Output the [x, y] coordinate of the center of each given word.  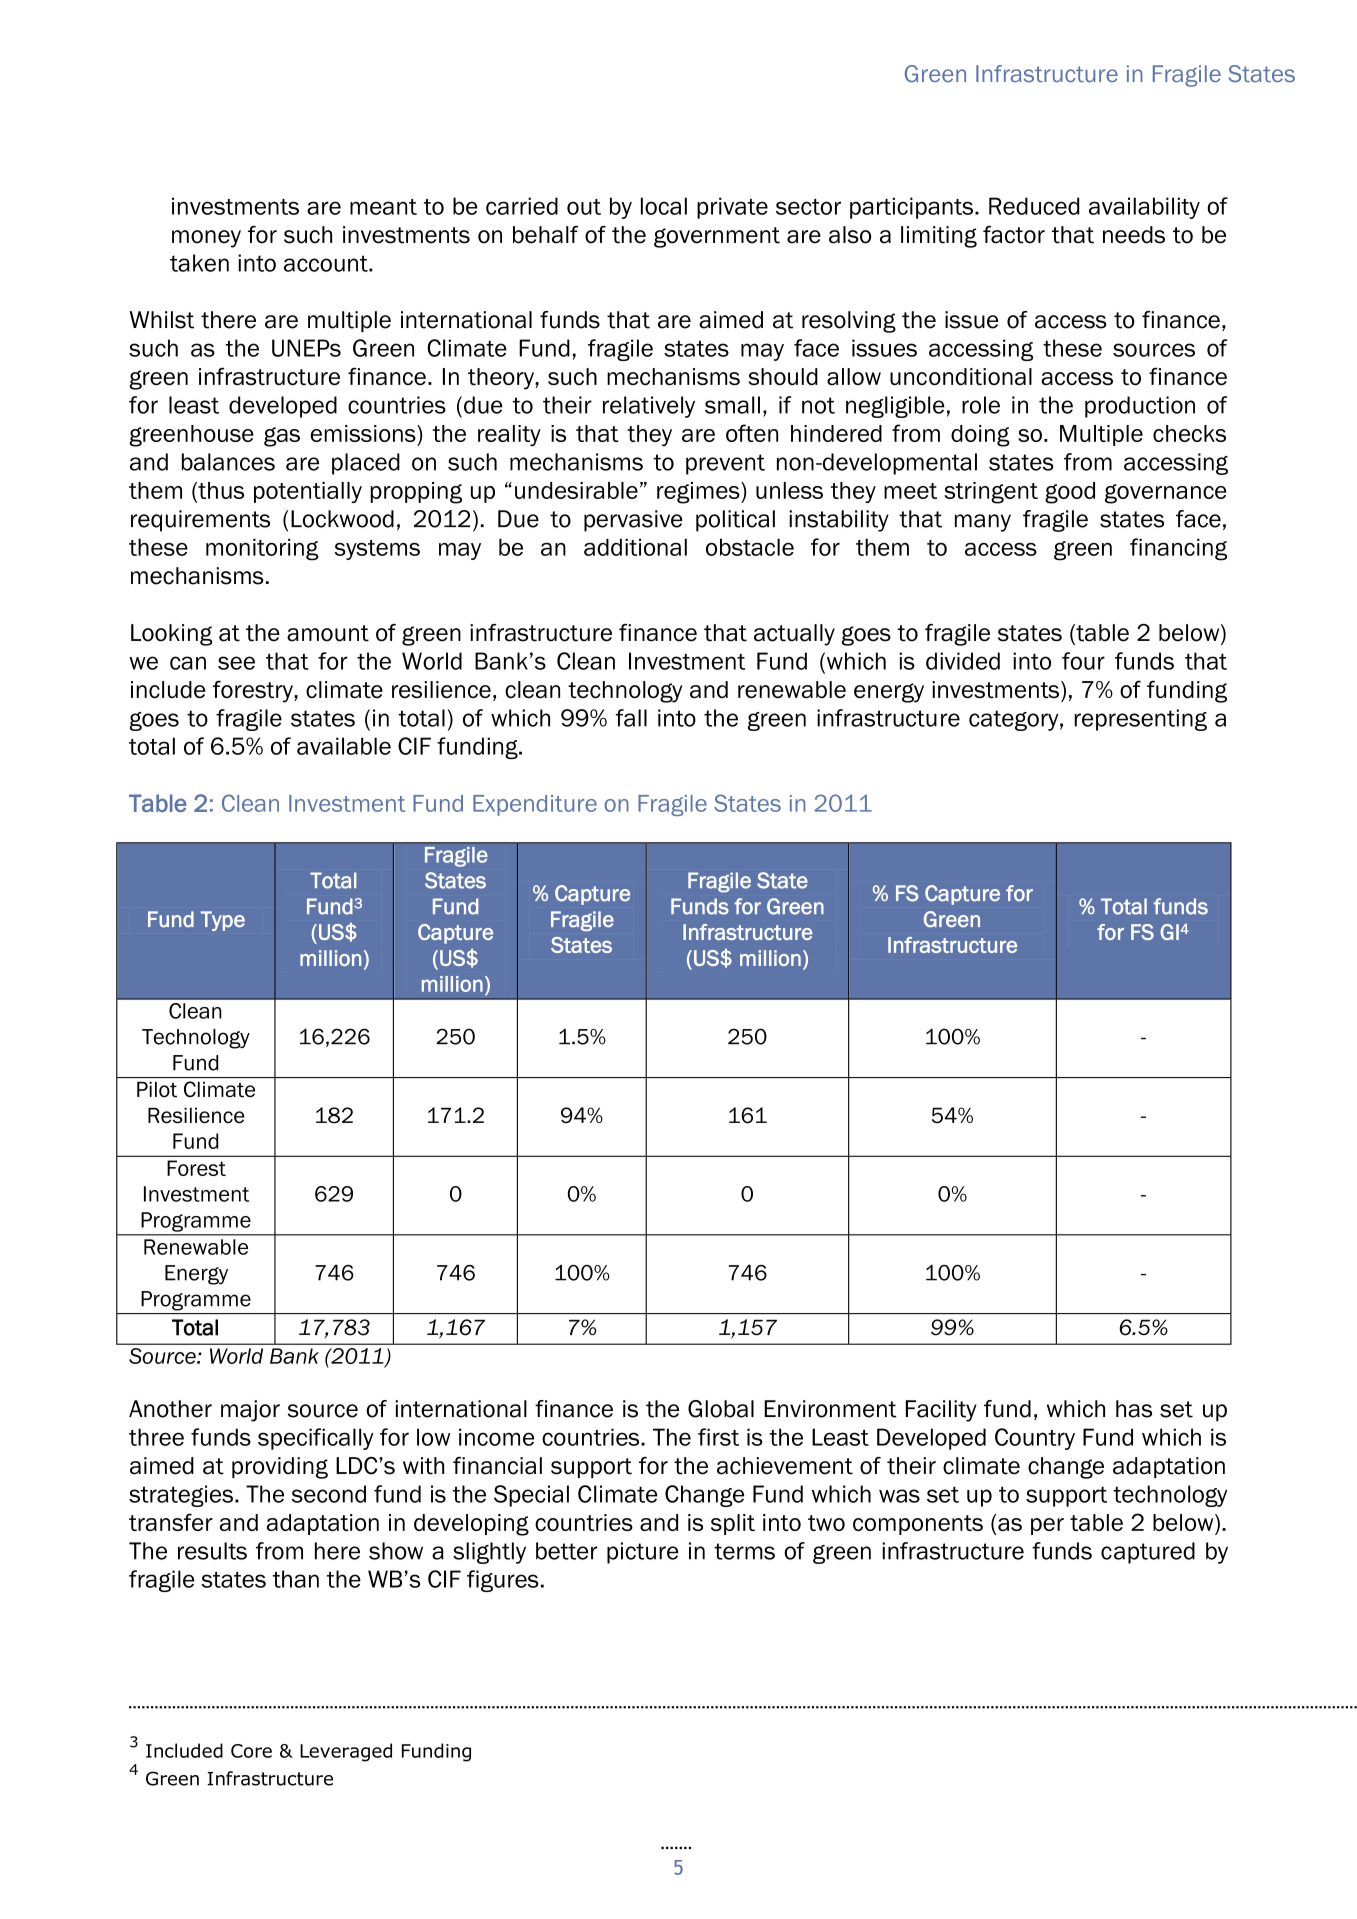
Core [251, 1751]
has [1134, 1409]
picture [643, 1553]
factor [1014, 235]
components [918, 1525]
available [344, 746]
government [717, 237]
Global [721, 1409]
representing [1140, 720]
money [206, 239]
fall [631, 718]
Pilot [157, 1089]
